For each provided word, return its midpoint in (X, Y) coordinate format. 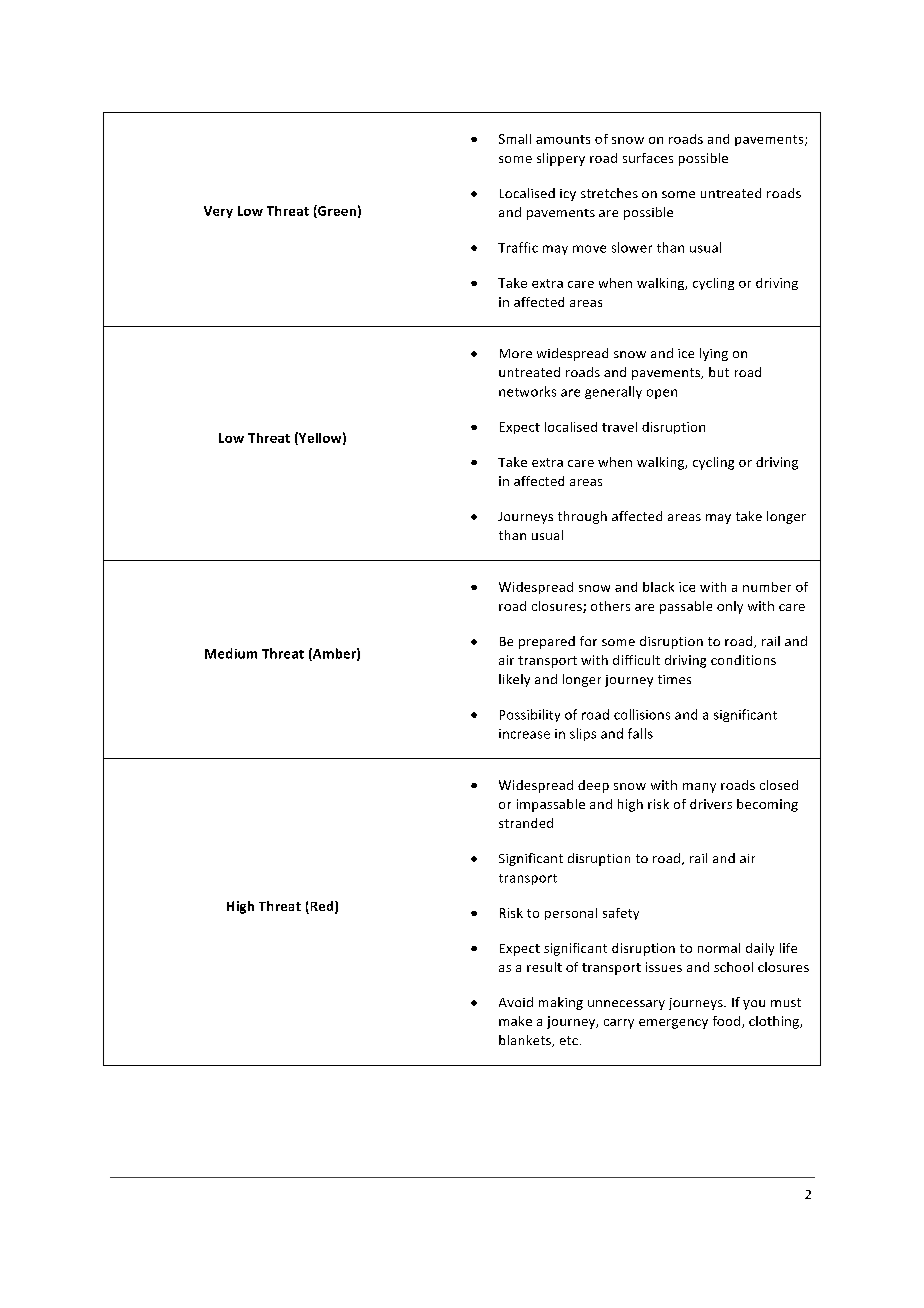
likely (514, 680)
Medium (231, 653)
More (516, 353)
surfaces (648, 158)
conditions (743, 660)
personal (571, 914)
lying (714, 354)
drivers (711, 804)
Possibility (530, 715)
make (515, 1021)
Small (515, 139)
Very (218, 212)
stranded (526, 823)
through (582, 517)
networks (527, 391)
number (767, 587)
